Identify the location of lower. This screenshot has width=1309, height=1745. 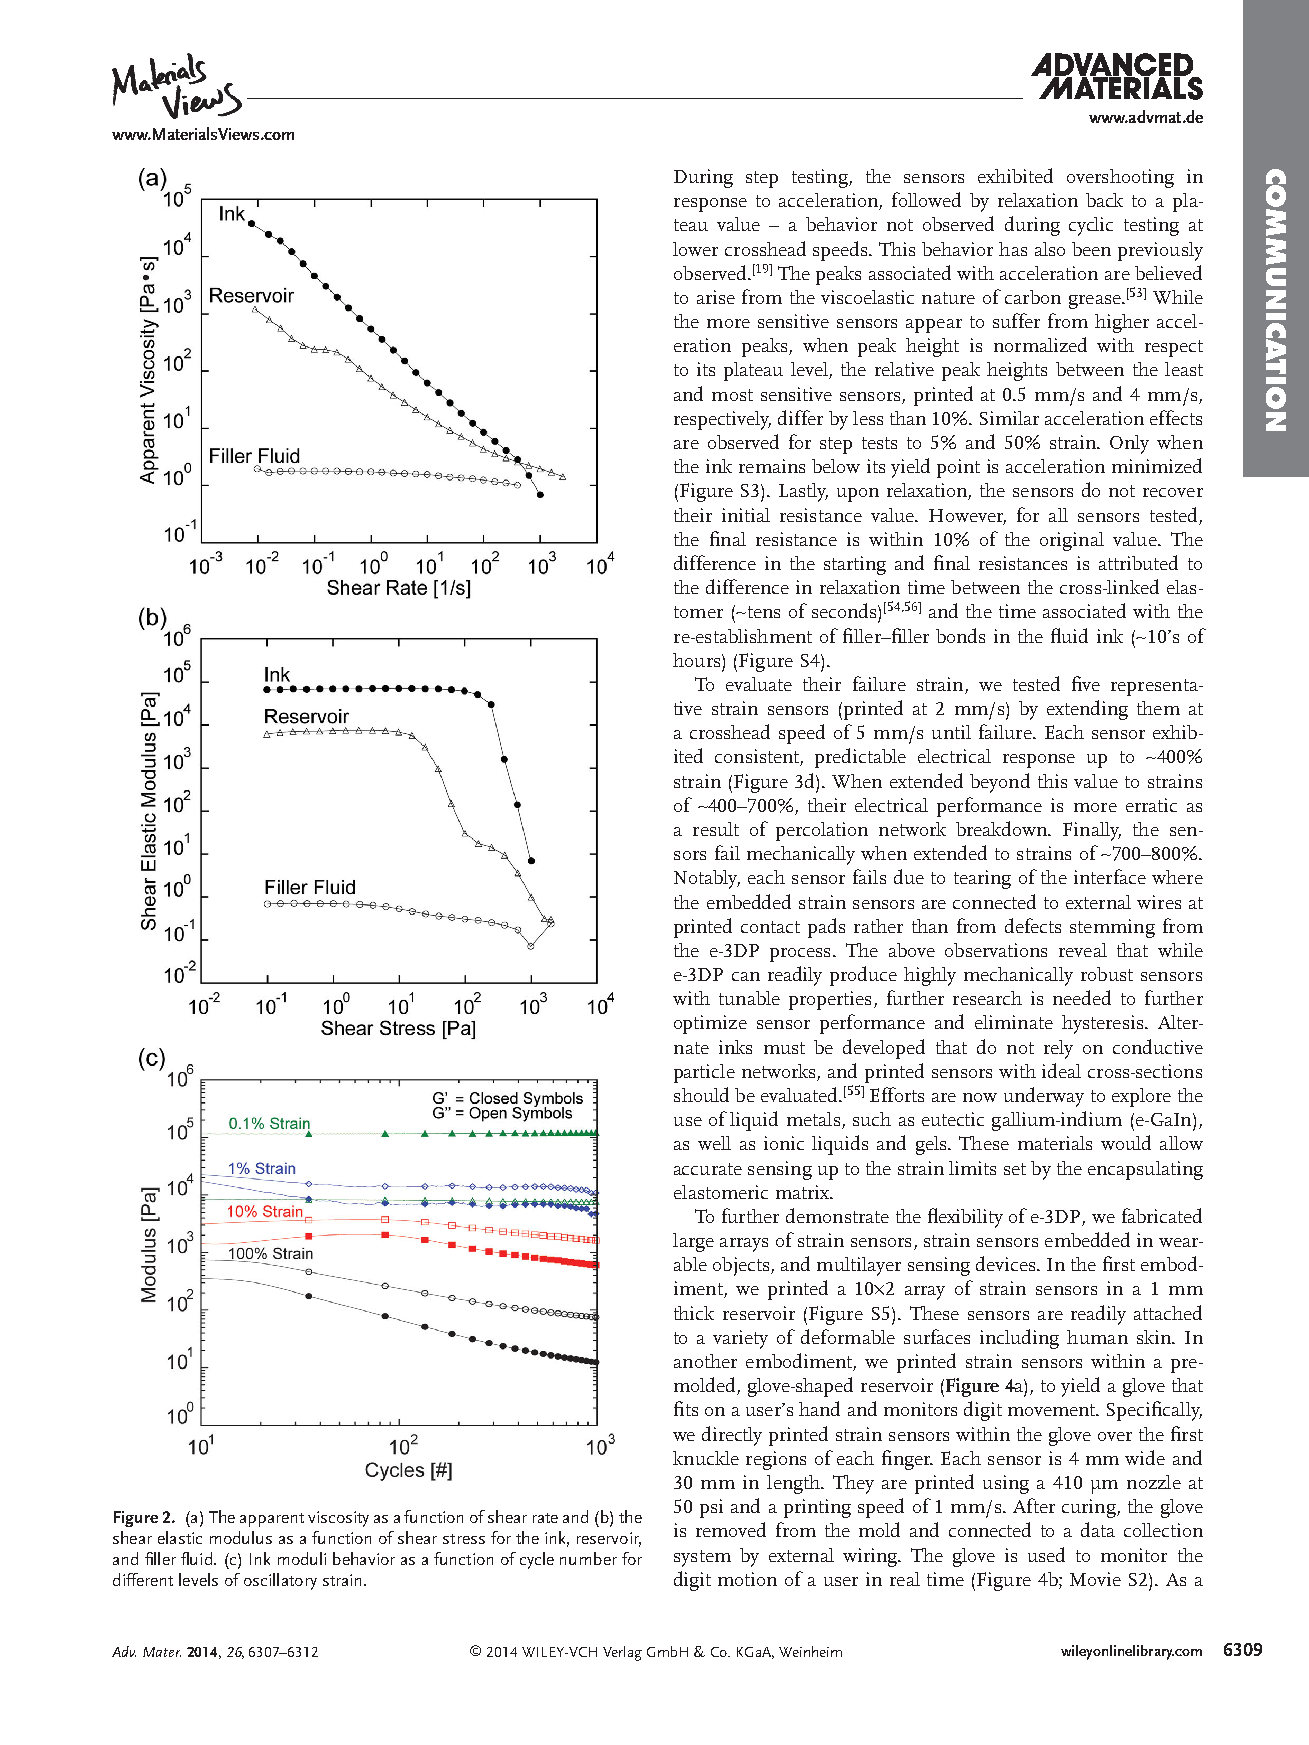
(695, 249).
